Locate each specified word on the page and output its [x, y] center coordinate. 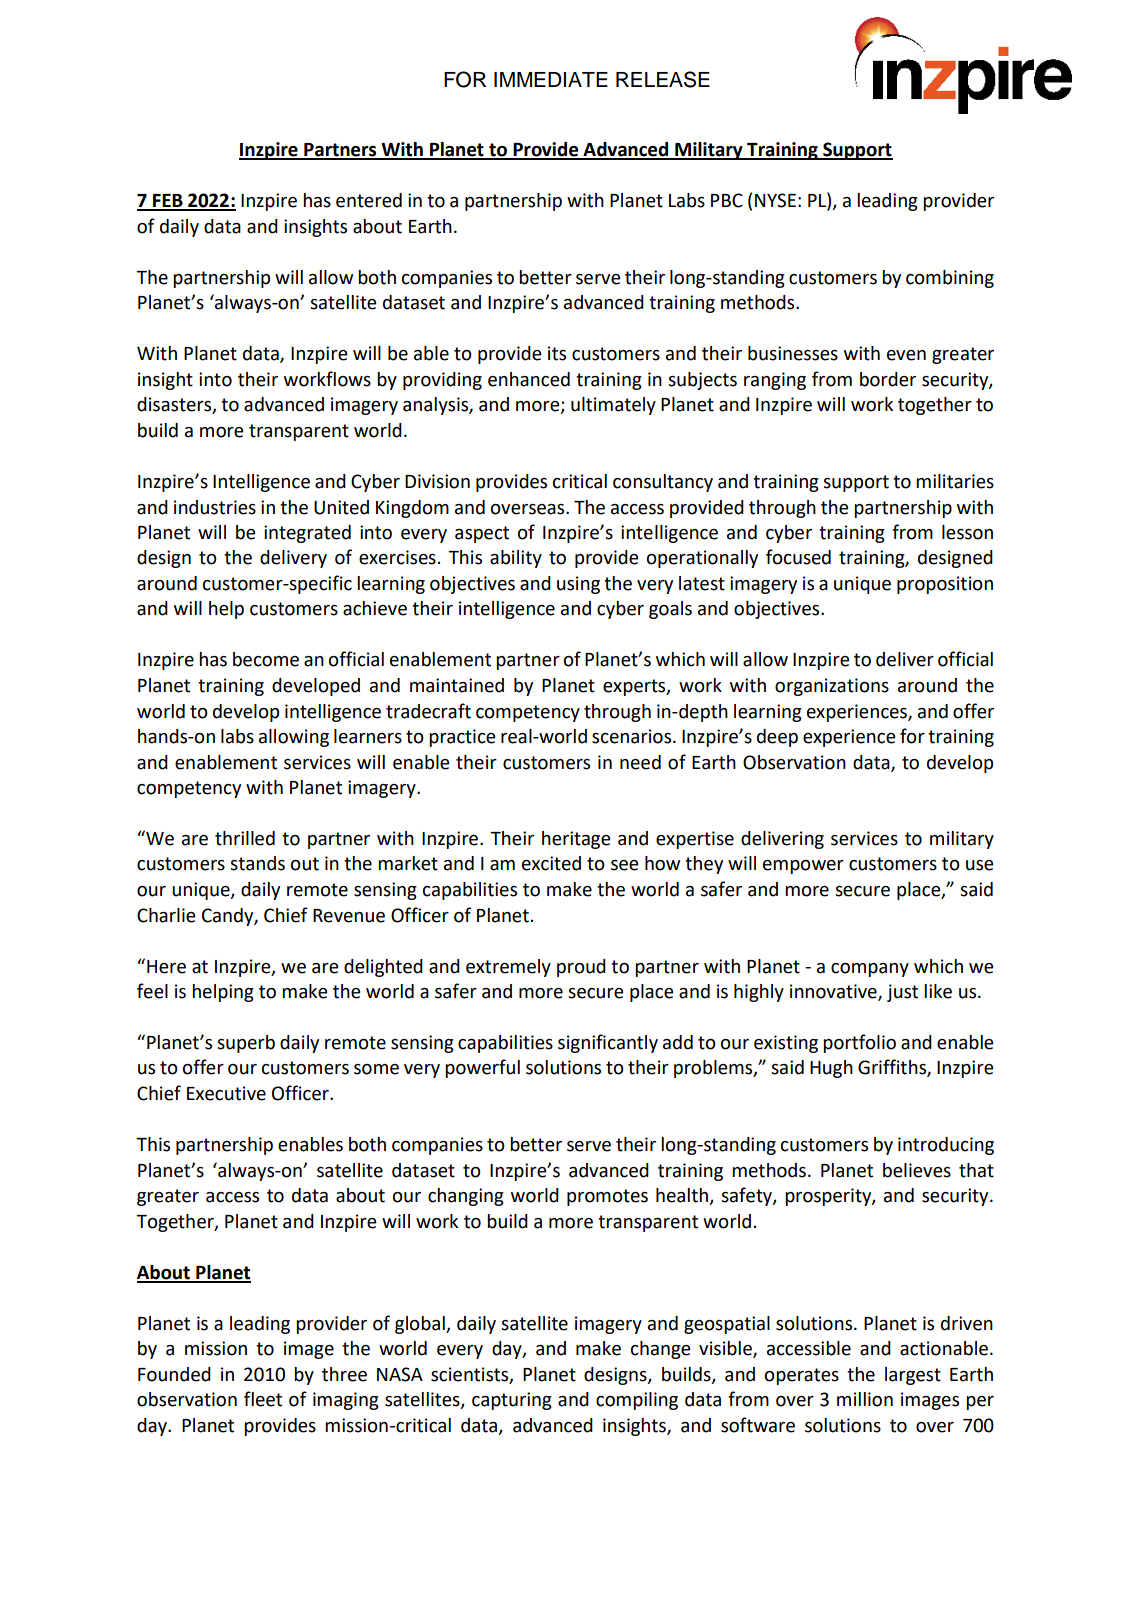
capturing [512, 1401]
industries [215, 507]
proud [581, 968]
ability [516, 559]
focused [798, 557]
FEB [168, 202]
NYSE [775, 200]
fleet [263, 1399]
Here [166, 967]
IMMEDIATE [551, 79]
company [870, 970]
